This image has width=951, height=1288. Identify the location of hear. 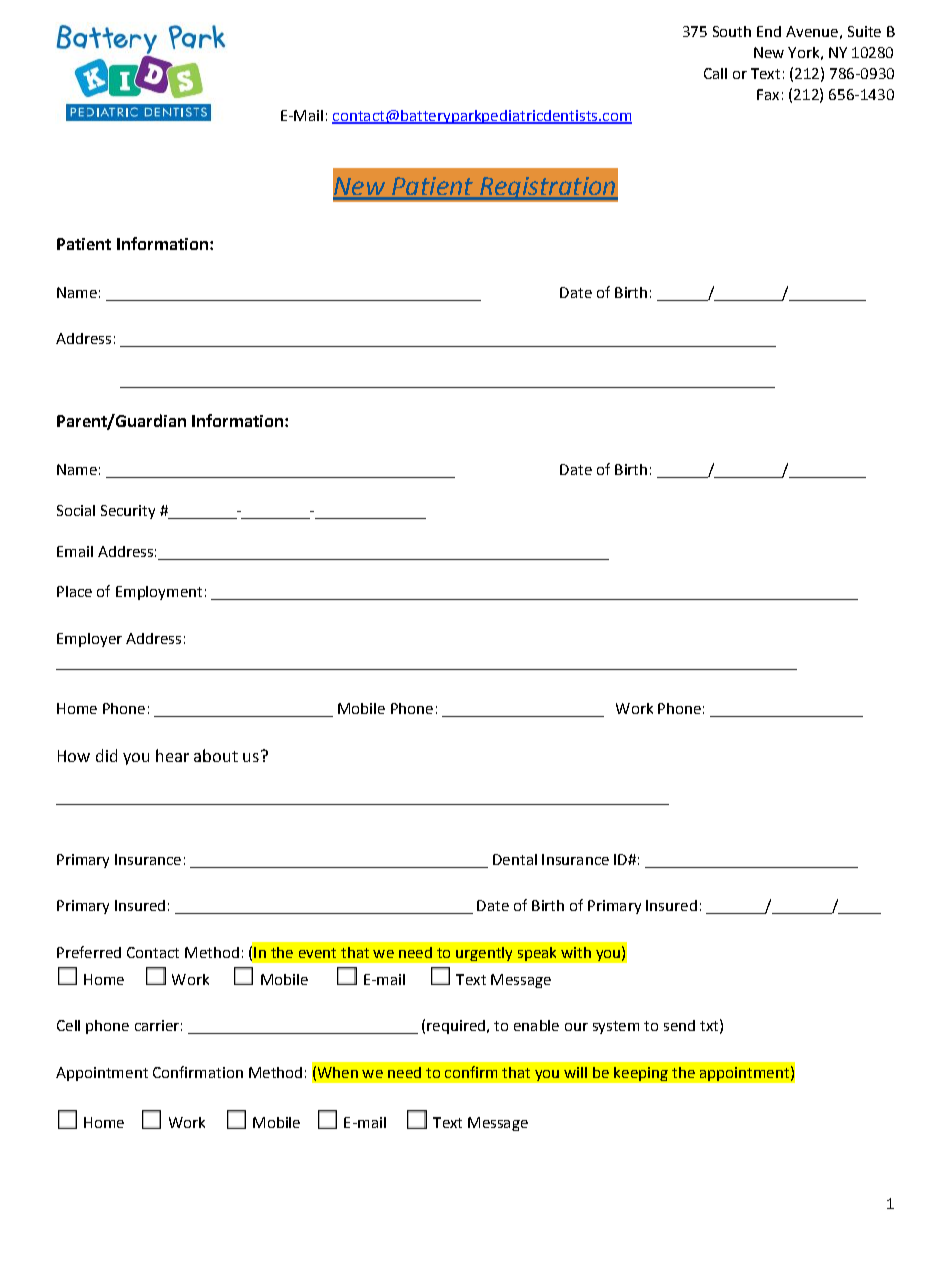
(172, 755).
